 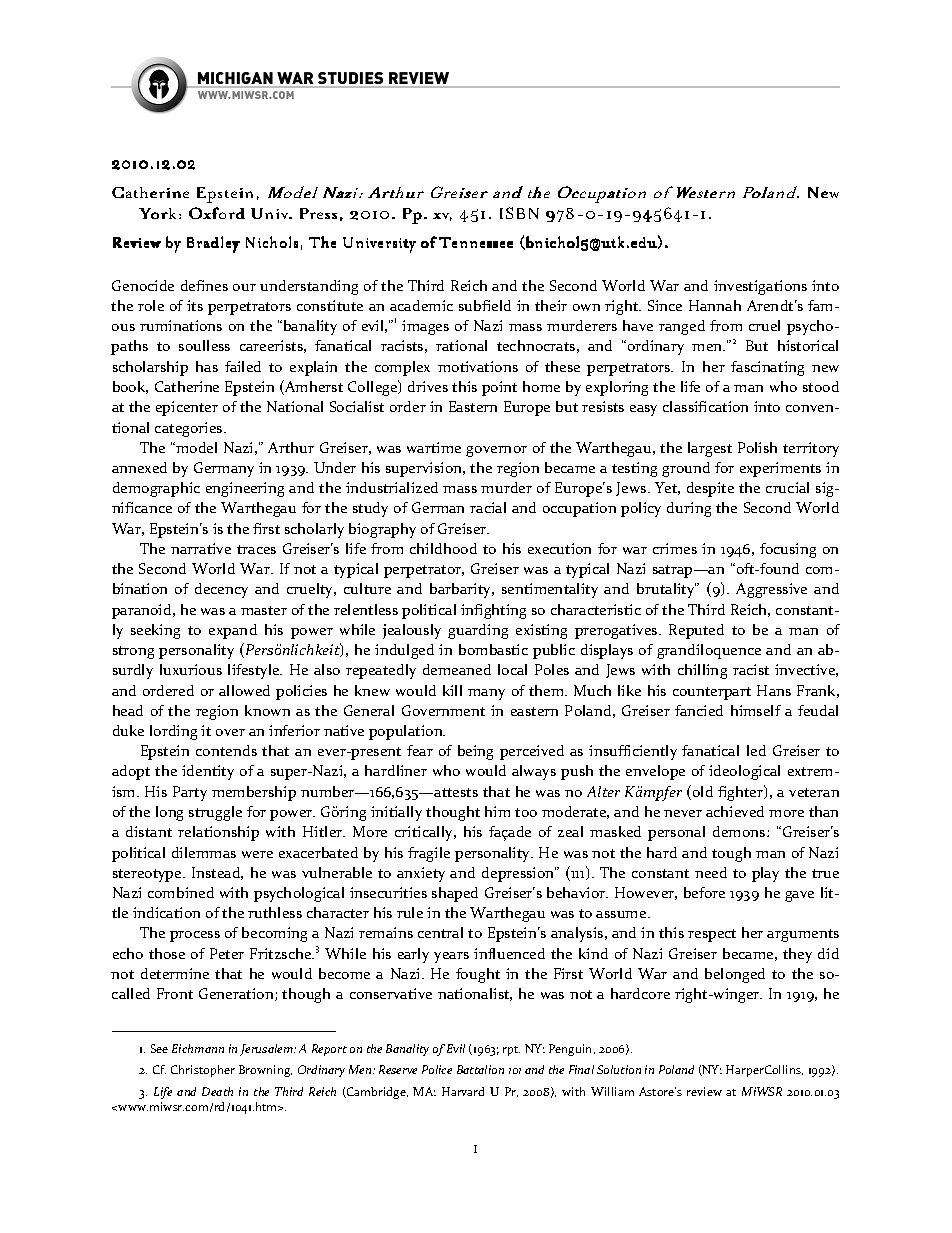 I want to click on Oxford, so click(x=217, y=213).
